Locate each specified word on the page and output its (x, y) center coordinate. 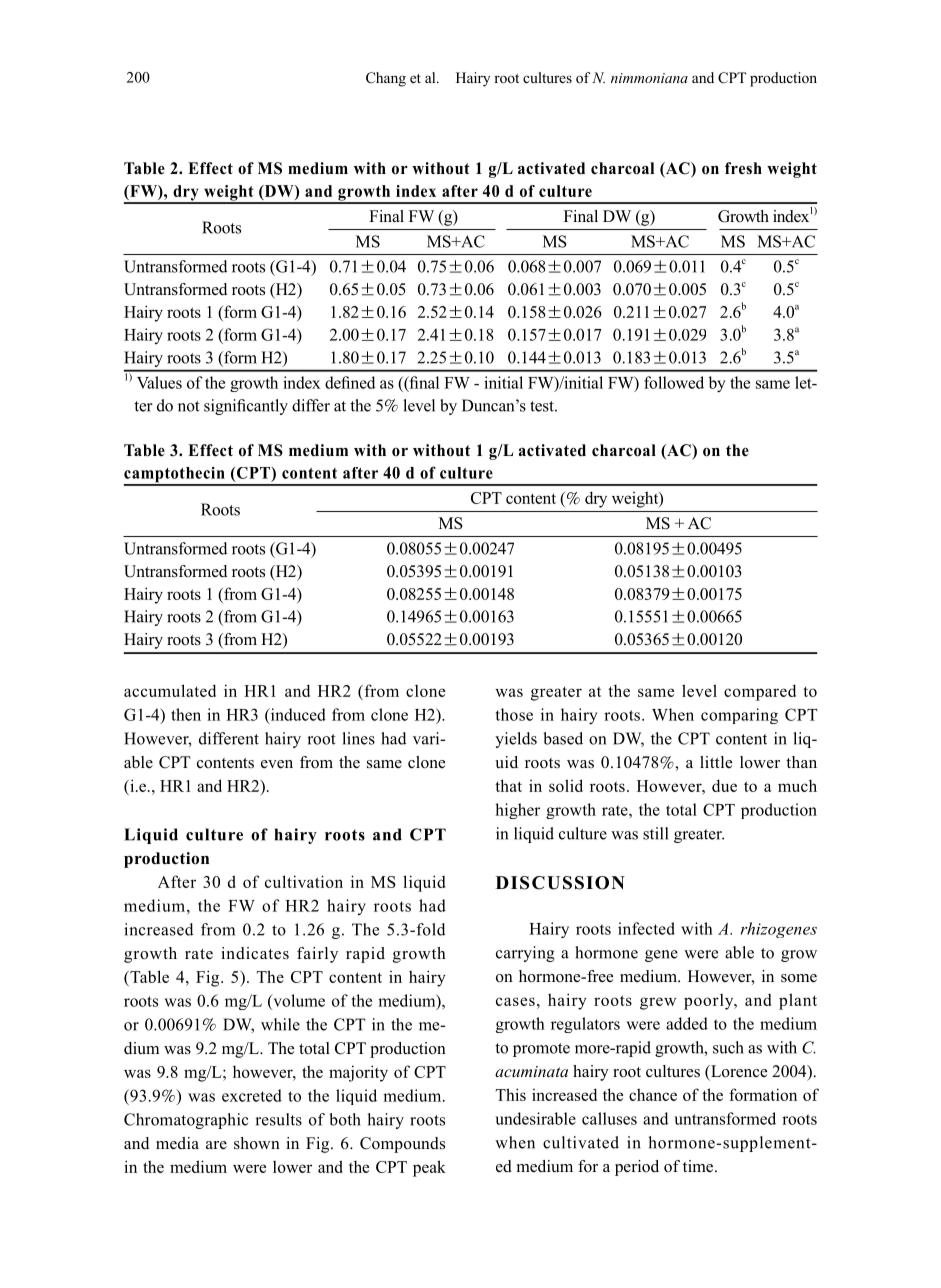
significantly (246, 407)
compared (760, 692)
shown (257, 1143)
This (511, 1094)
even (277, 764)
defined (350, 382)
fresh (743, 168)
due (724, 785)
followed (674, 382)
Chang (386, 79)
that (508, 785)
